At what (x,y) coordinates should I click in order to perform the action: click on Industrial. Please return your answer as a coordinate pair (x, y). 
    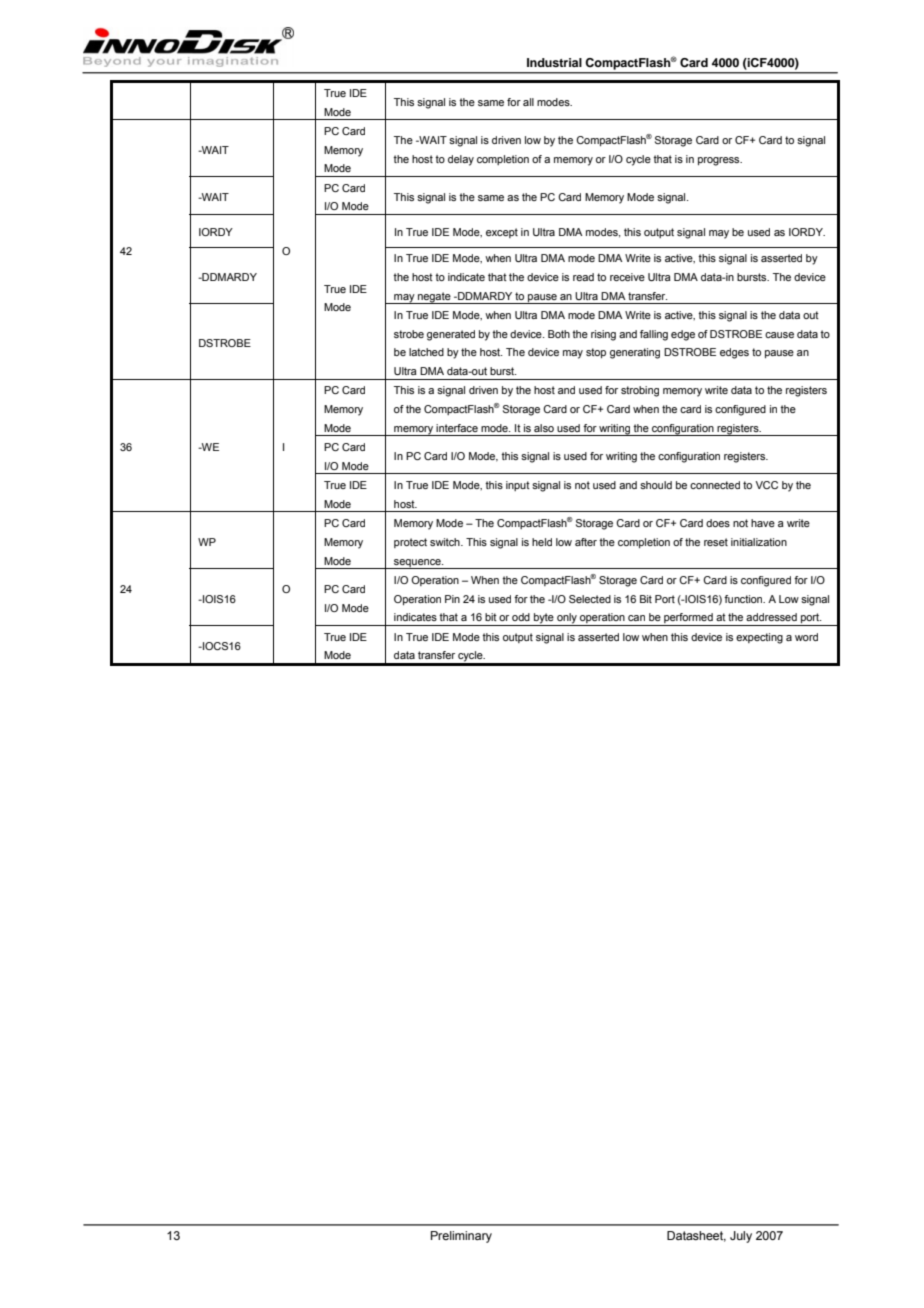
    Looking at the image, I should click on (554, 62).
